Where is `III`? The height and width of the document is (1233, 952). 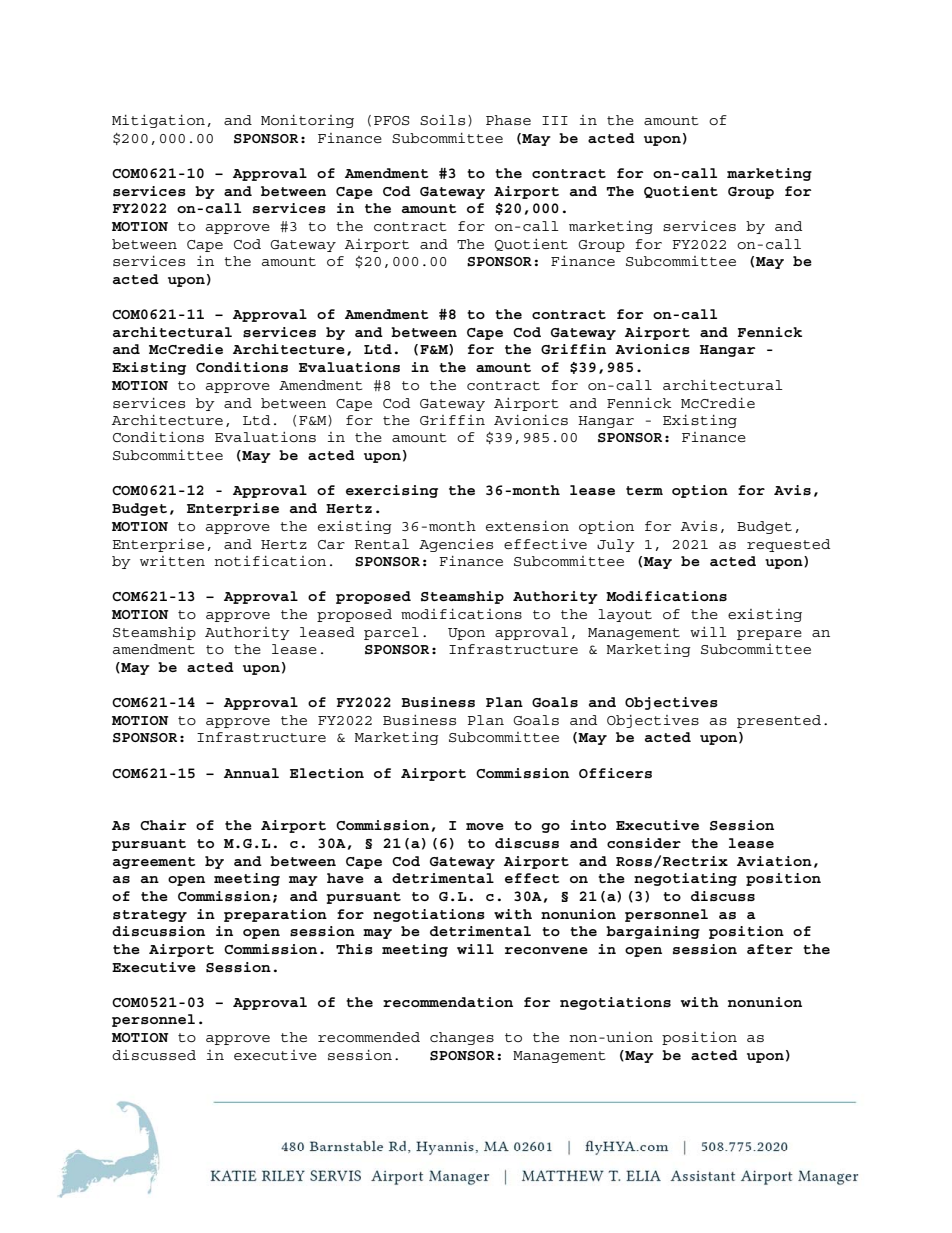 III is located at coordinates (555, 120).
